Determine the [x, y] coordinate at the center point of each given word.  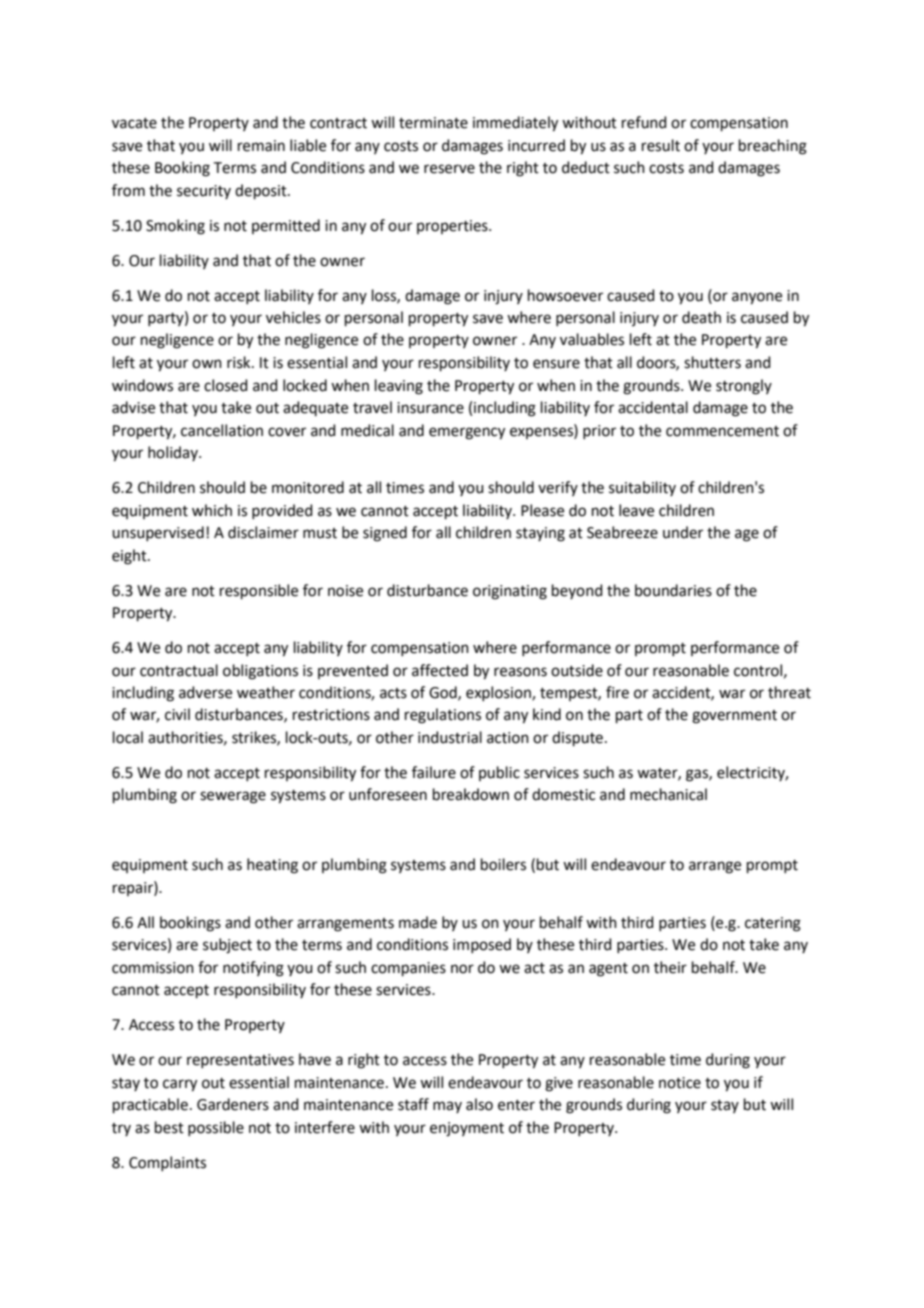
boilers [503, 864]
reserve [449, 169]
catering [773, 924]
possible [216, 1128]
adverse [205, 692]
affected [440, 670]
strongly [744, 387]
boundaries [673, 590]
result [661, 145]
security [204, 192]
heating [272, 866]
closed [226, 385]
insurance [430, 408]
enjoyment [467, 1129]
